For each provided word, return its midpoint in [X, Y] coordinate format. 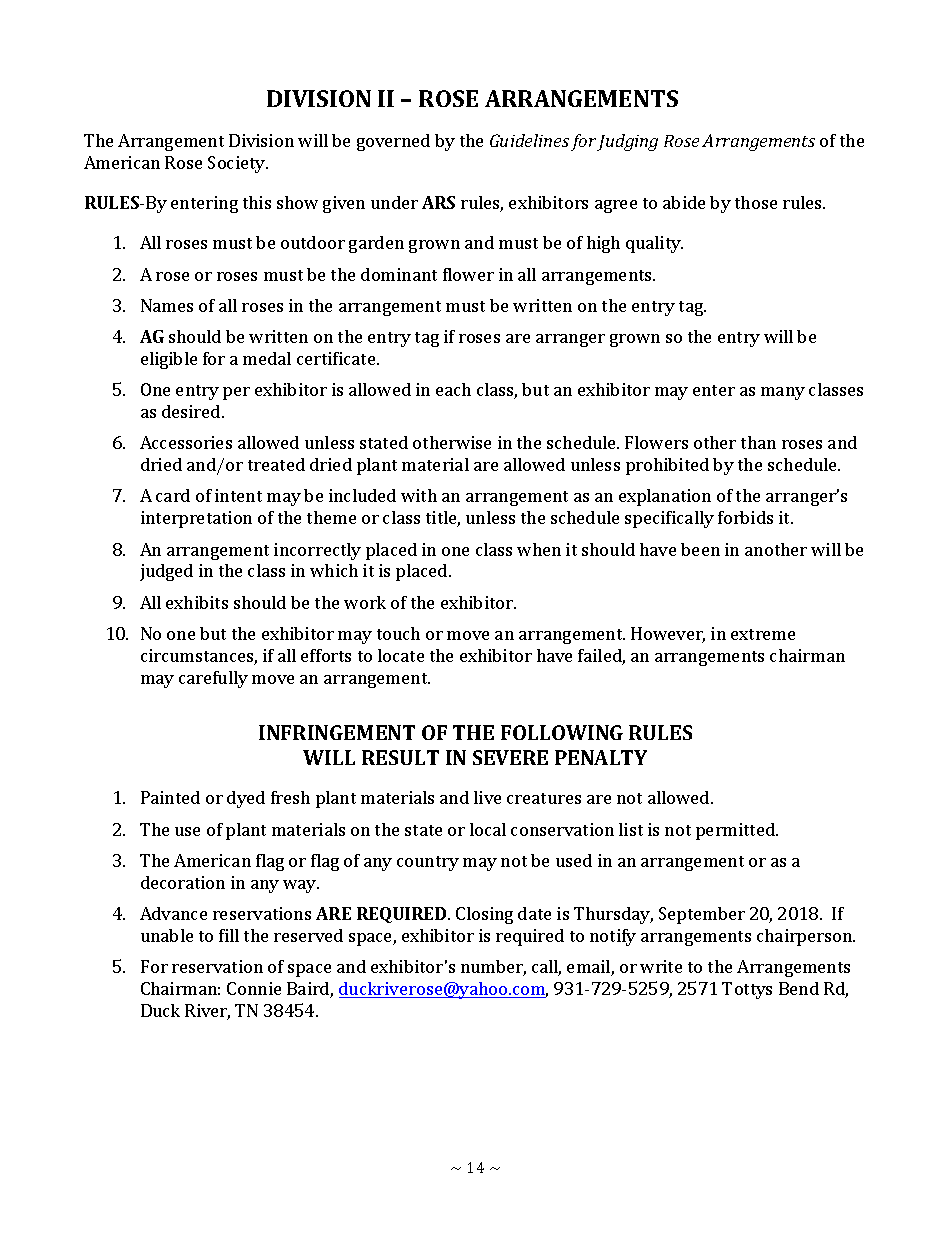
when [539, 549]
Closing [484, 915]
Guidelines [529, 140]
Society [238, 164]
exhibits [197, 602]
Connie [254, 988]
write [661, 966]
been [700, 549]
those [756, 202]
